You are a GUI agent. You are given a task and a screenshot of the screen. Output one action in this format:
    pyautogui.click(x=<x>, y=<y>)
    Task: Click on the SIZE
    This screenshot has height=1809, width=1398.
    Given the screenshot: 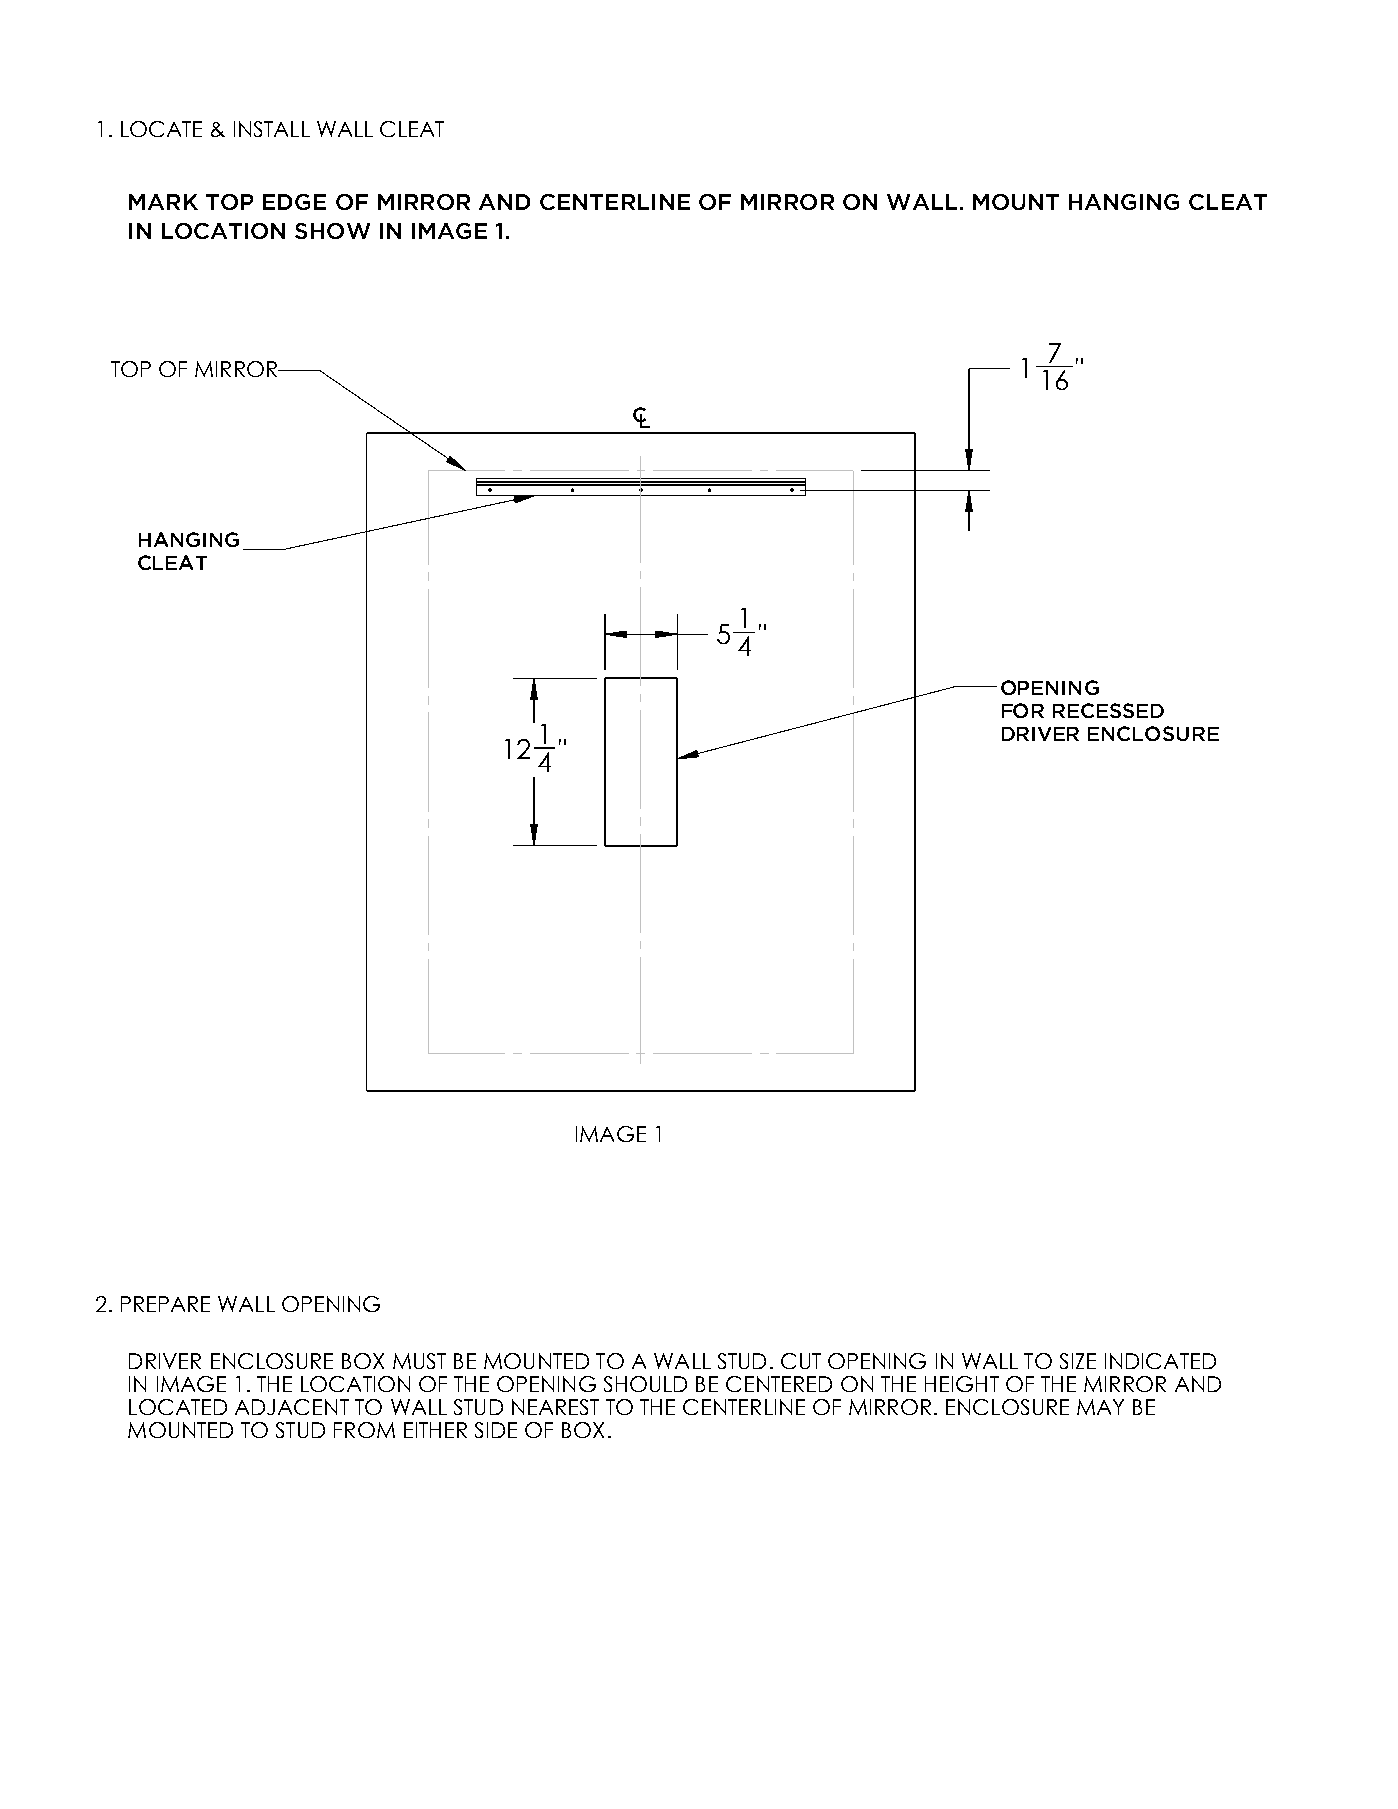 What is the action you would take?
    pyautogui.click(x=1078, y=1361)
